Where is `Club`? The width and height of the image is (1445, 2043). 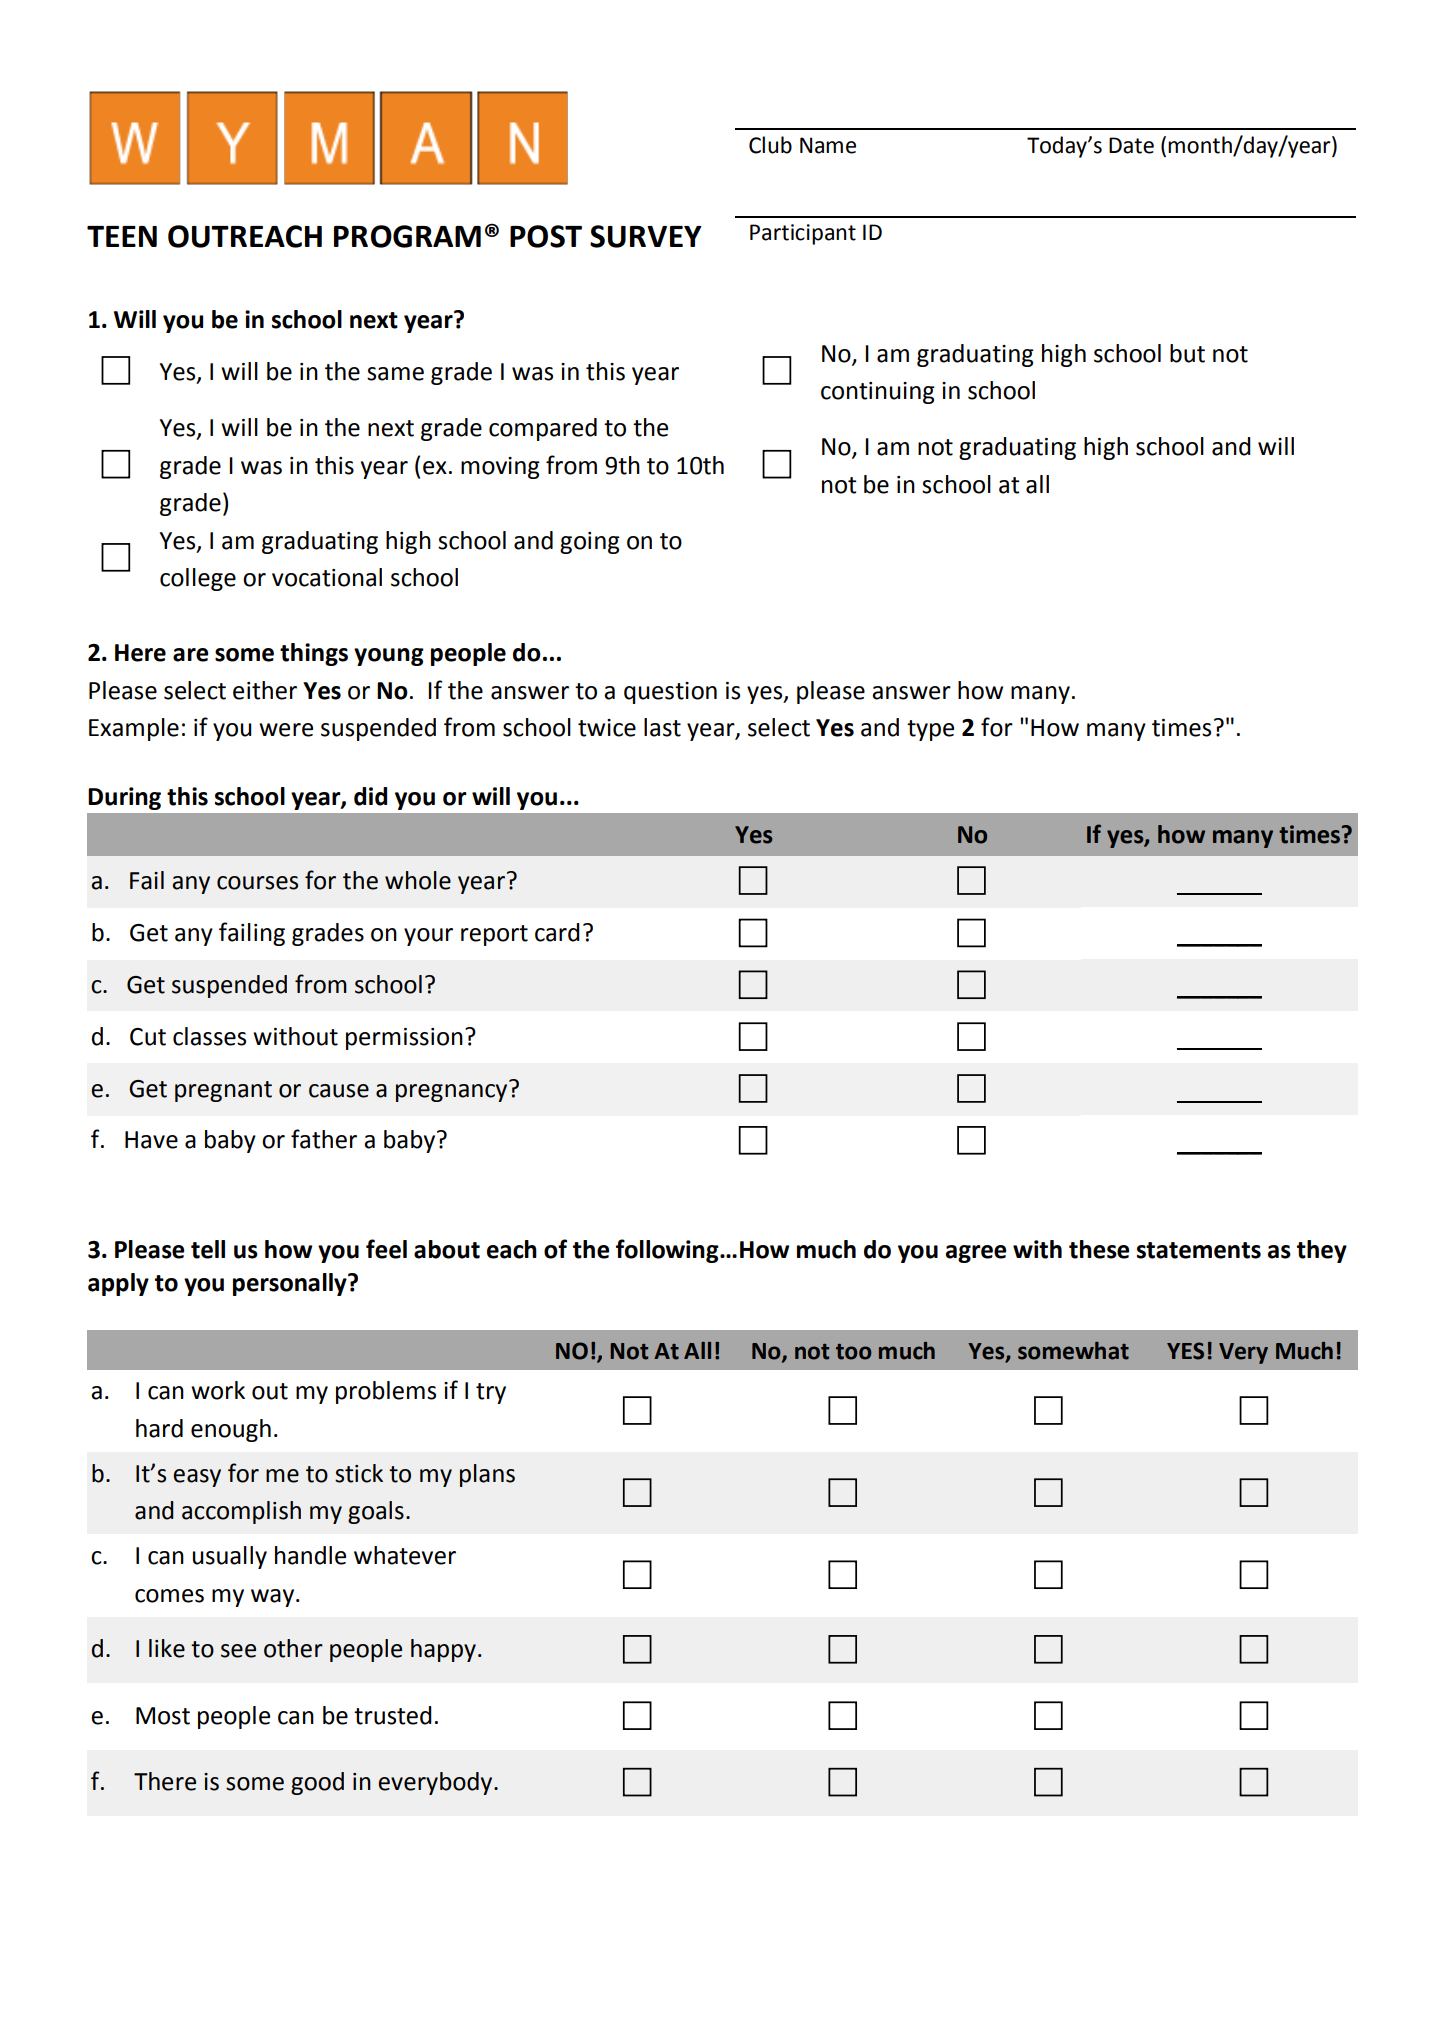
Club is located at coordinates (770, 145).
